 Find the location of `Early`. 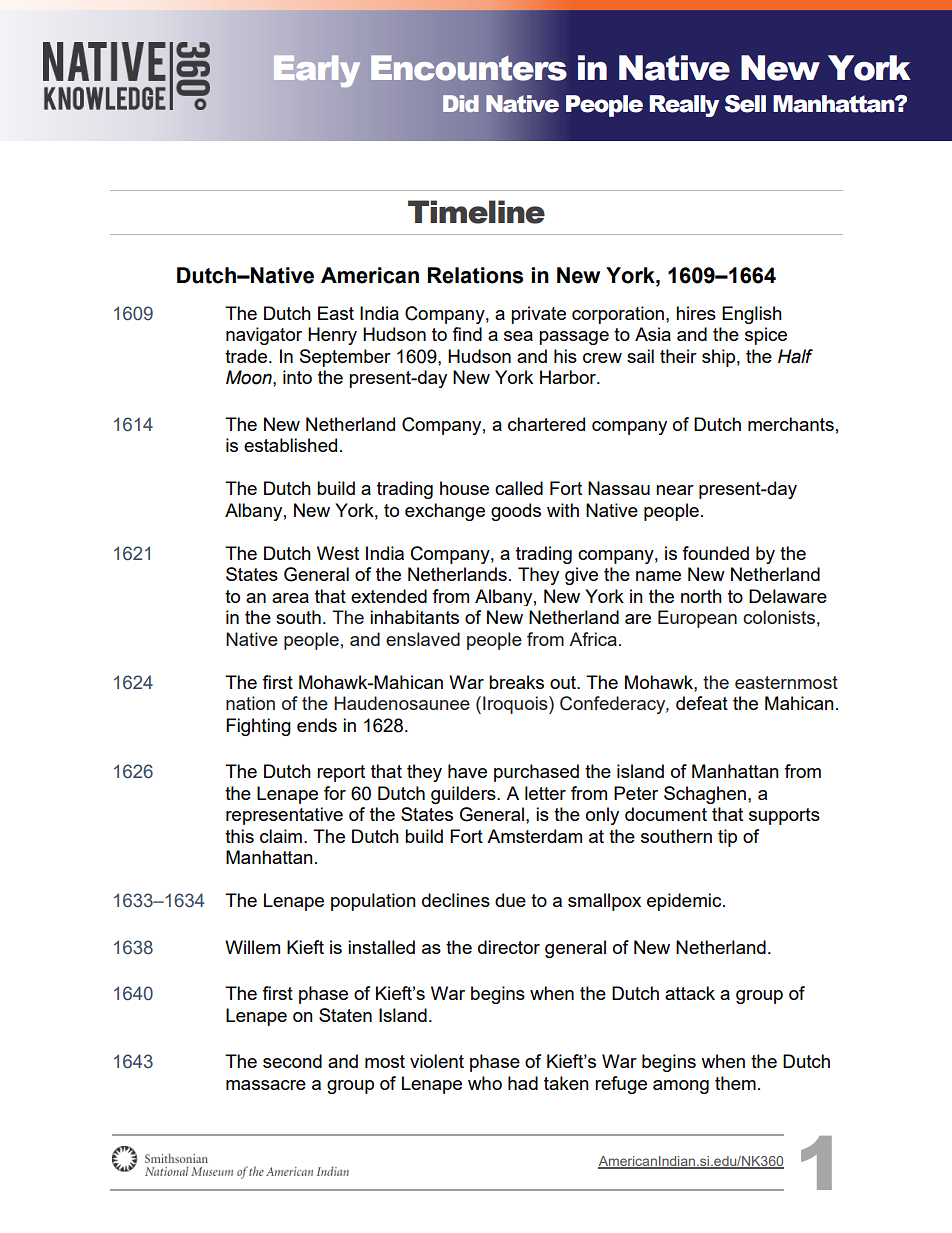

Early is located at coordinates (317, 71).
